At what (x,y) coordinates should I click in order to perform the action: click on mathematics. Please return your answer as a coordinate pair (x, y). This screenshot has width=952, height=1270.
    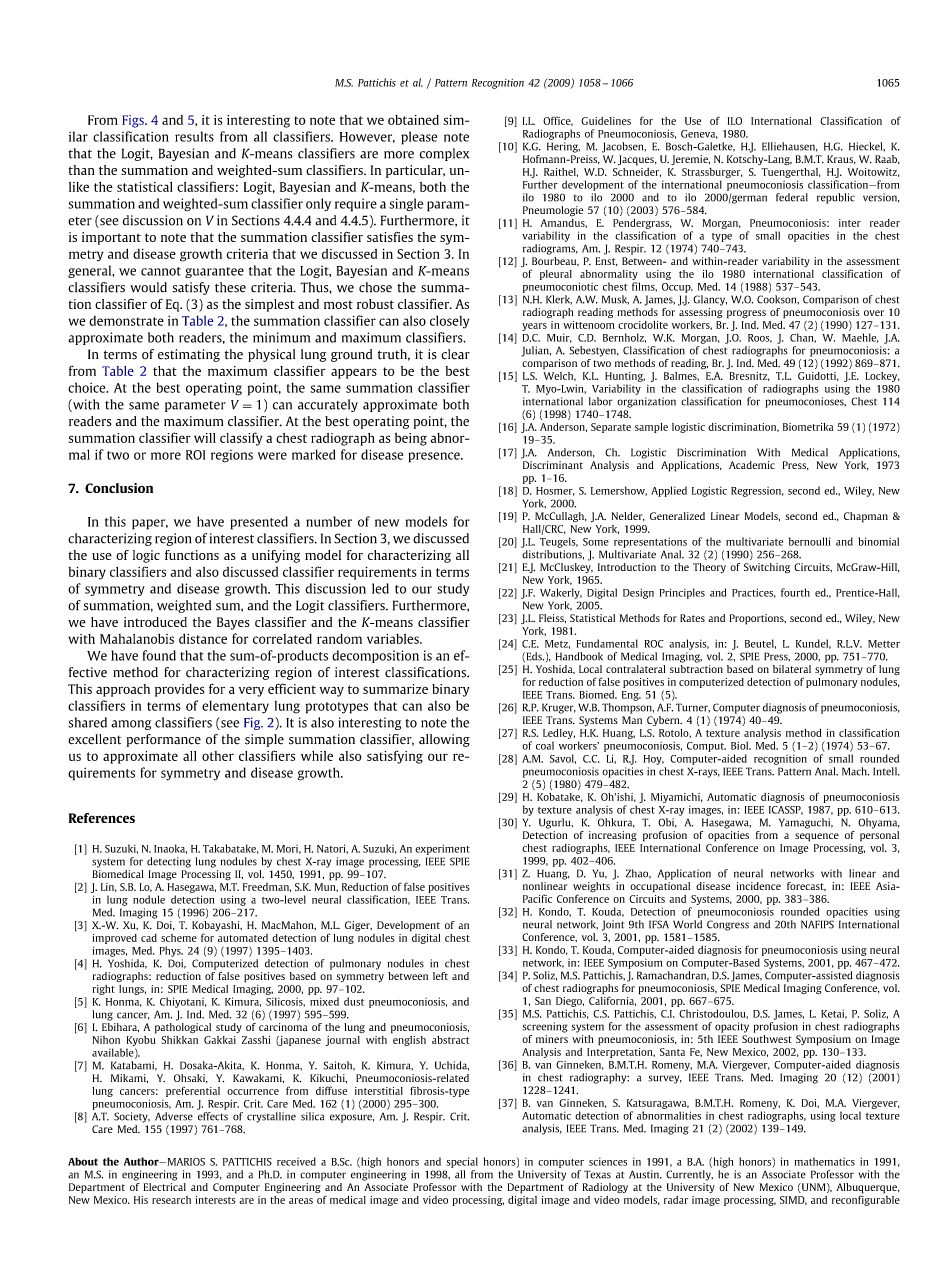
    Looking at the image, I should click on (825, 1161).
